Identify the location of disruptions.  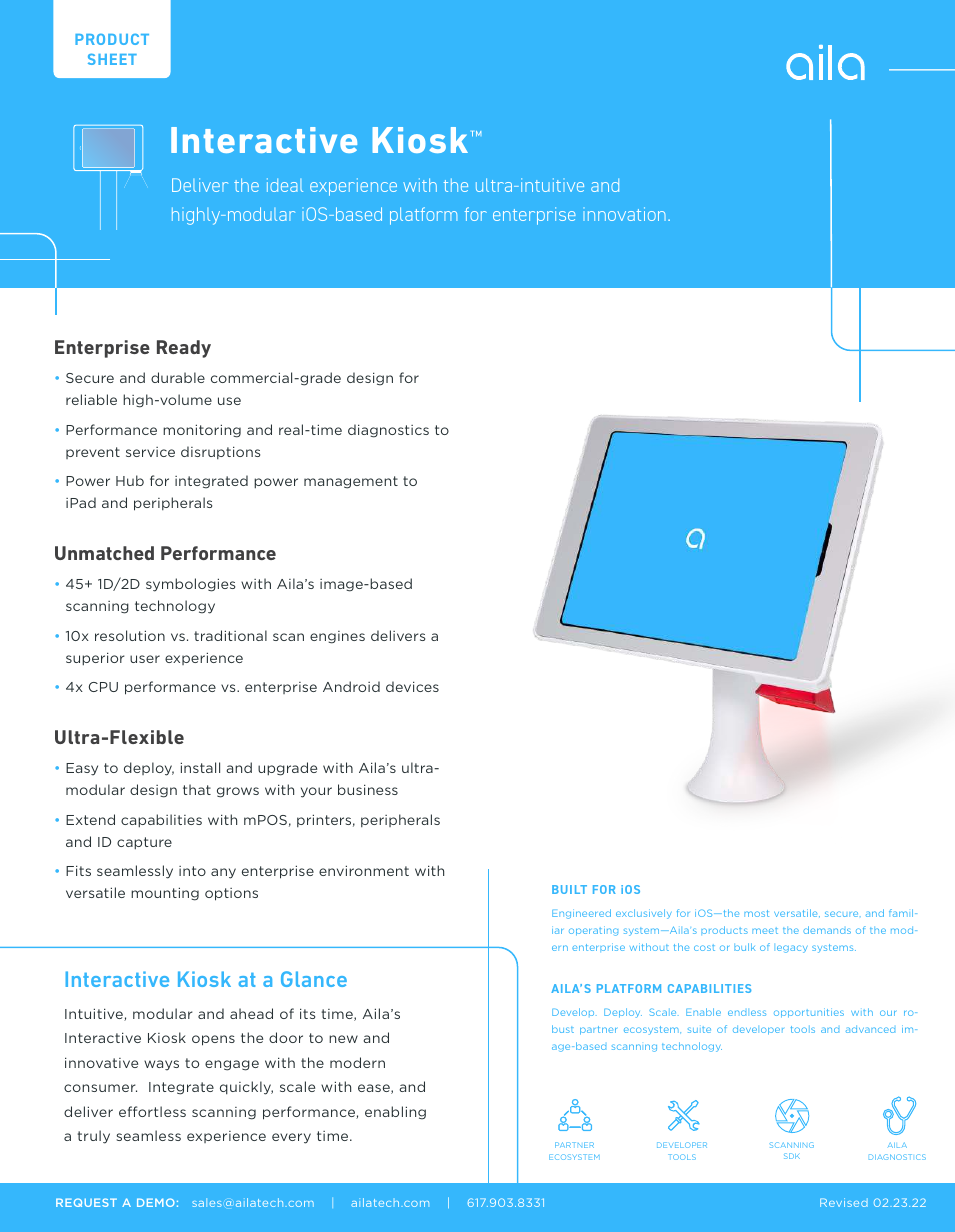
(220, 452).
